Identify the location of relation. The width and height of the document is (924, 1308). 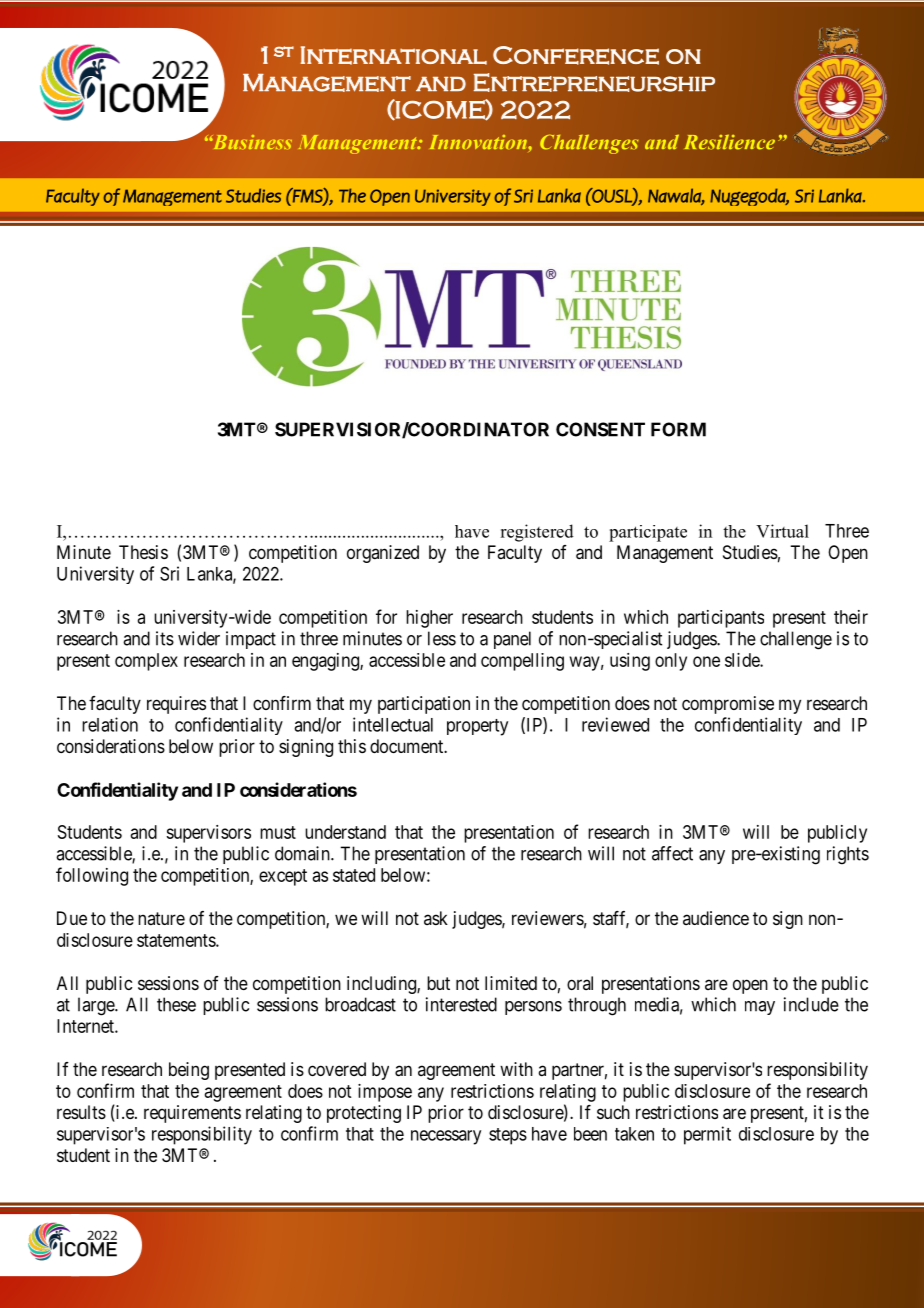
(110, 724).
